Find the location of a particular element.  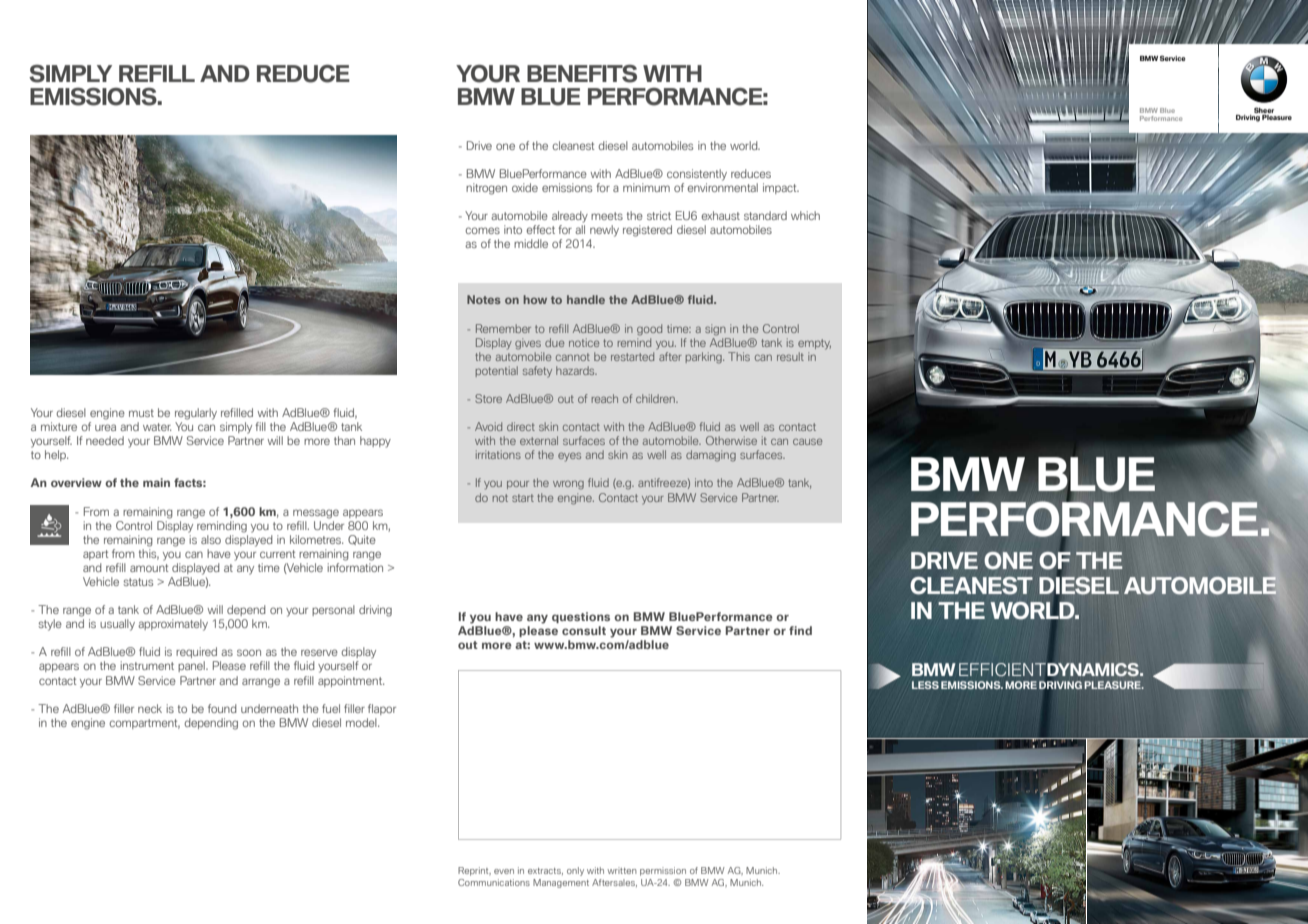

compartment is located at coordinates (145, 724).
